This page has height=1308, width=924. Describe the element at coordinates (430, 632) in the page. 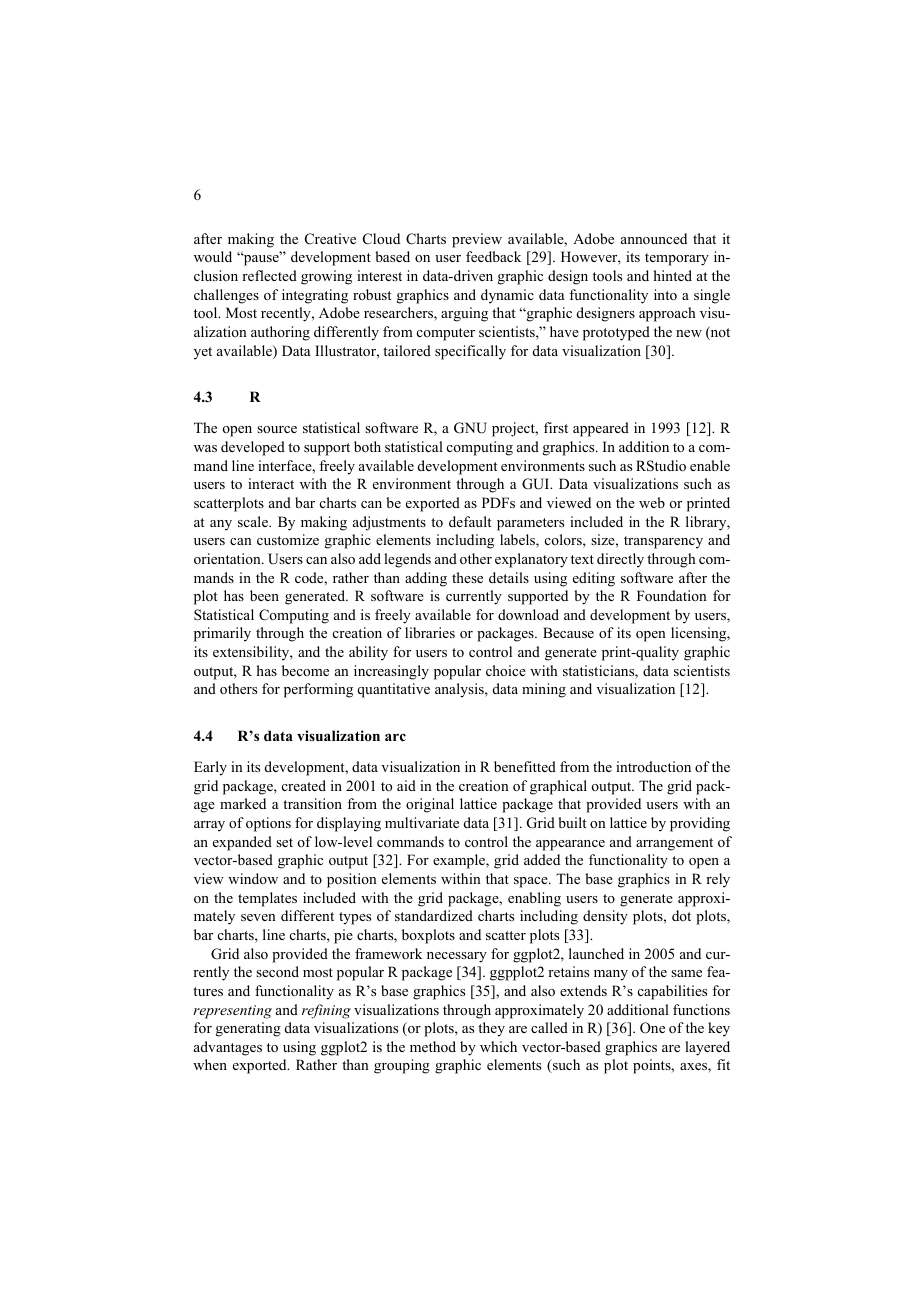

I see `libraries` at that location.
